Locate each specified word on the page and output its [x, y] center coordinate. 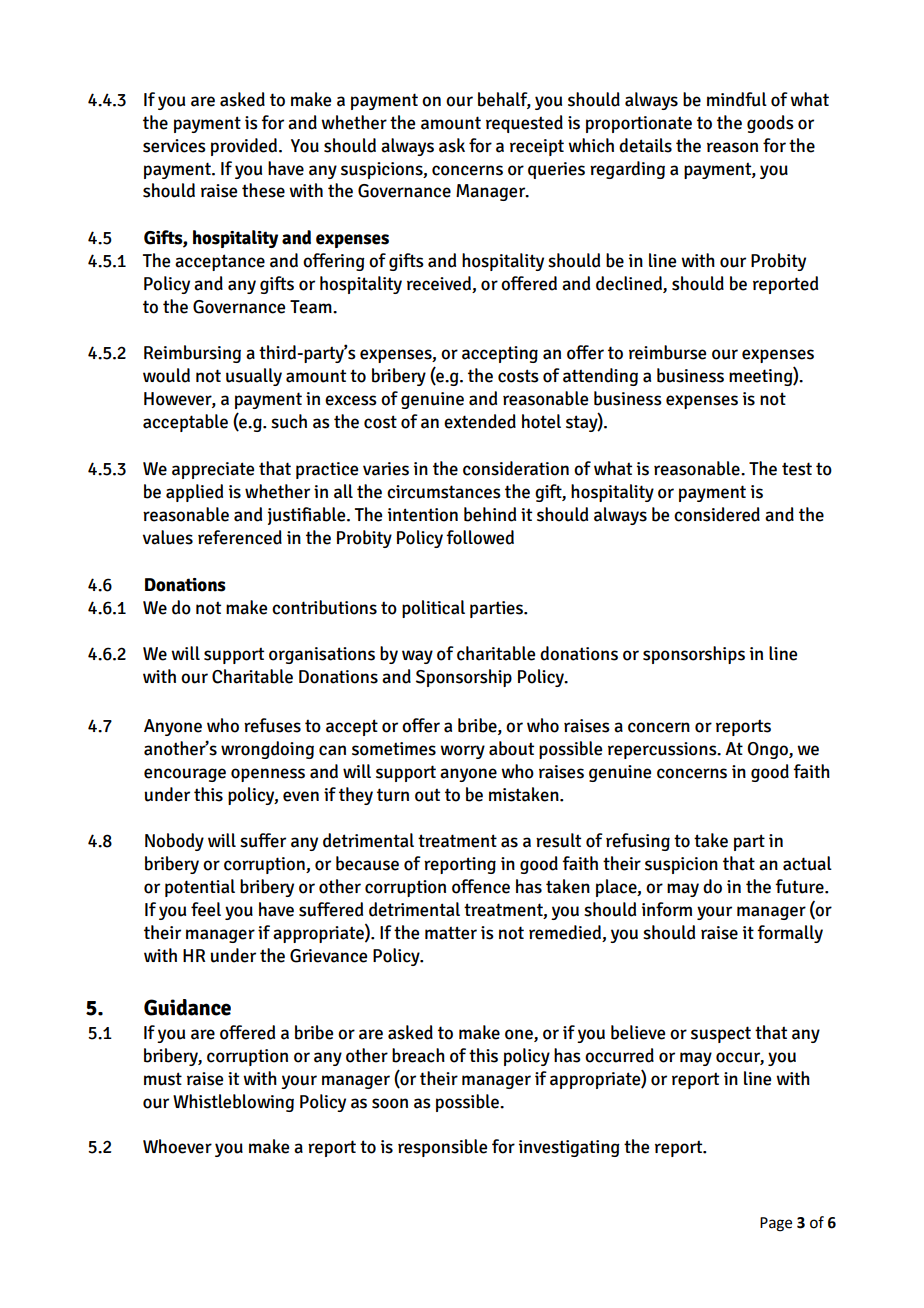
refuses [272, 725]
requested [524, 124]
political [433, 609]
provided [245, 147]
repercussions [663, 750]
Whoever [177, 1146]
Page [776, 1224]
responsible [442, 1148]
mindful [737, 99]
